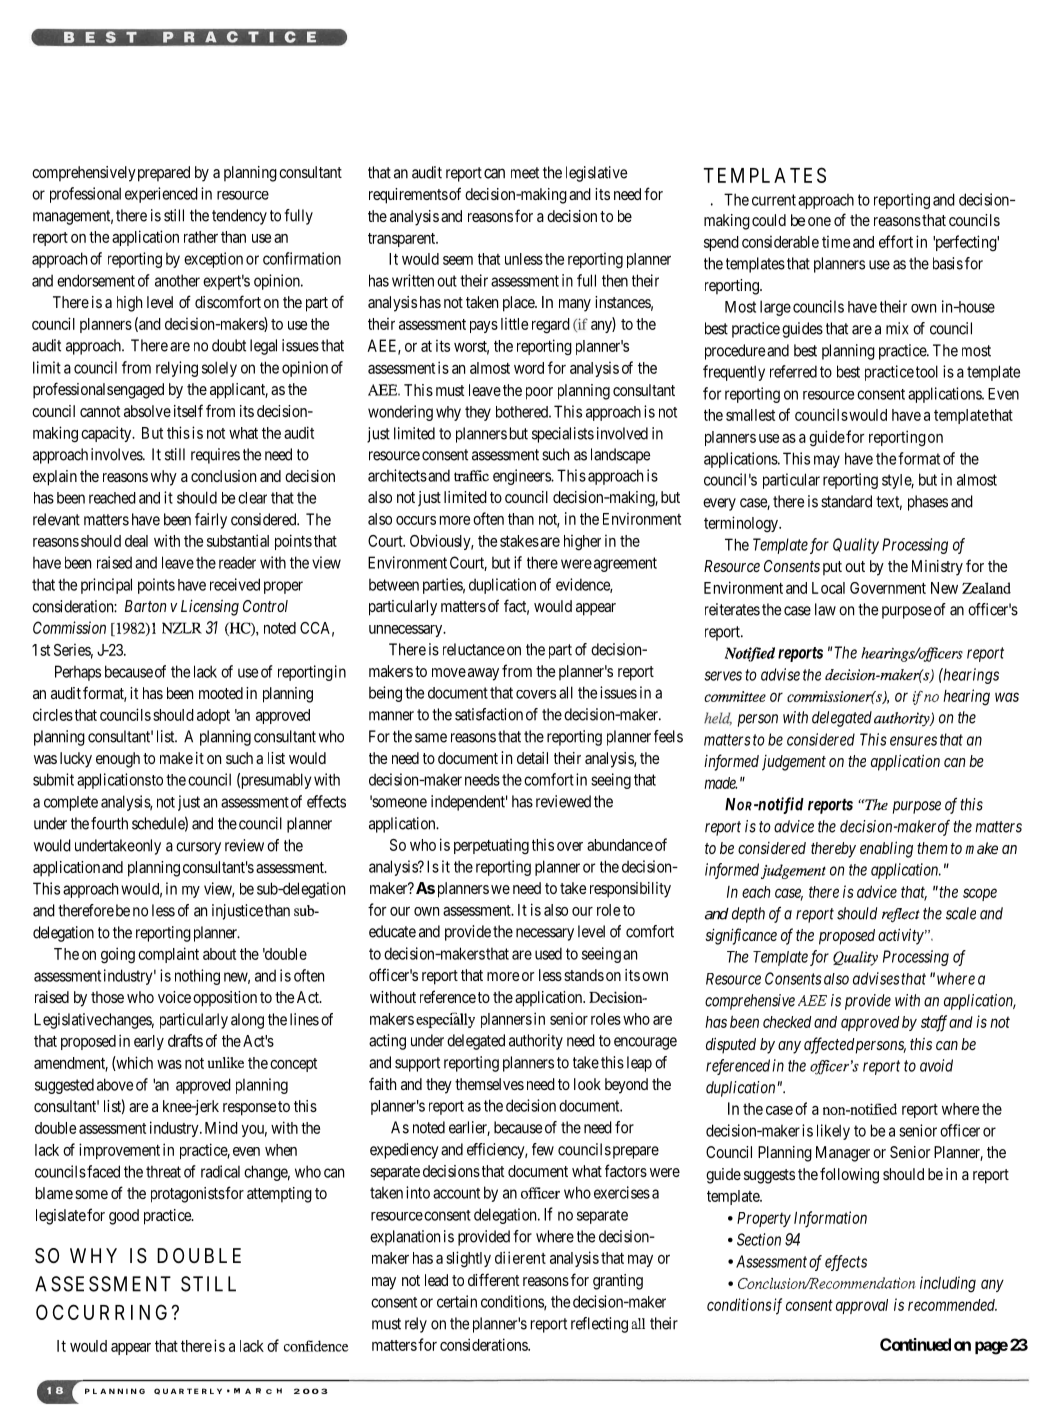 The image size is (1058, 1426). Describe the element at coordinates (913, 741) in the screenshot. I see `ensures` at that location.
